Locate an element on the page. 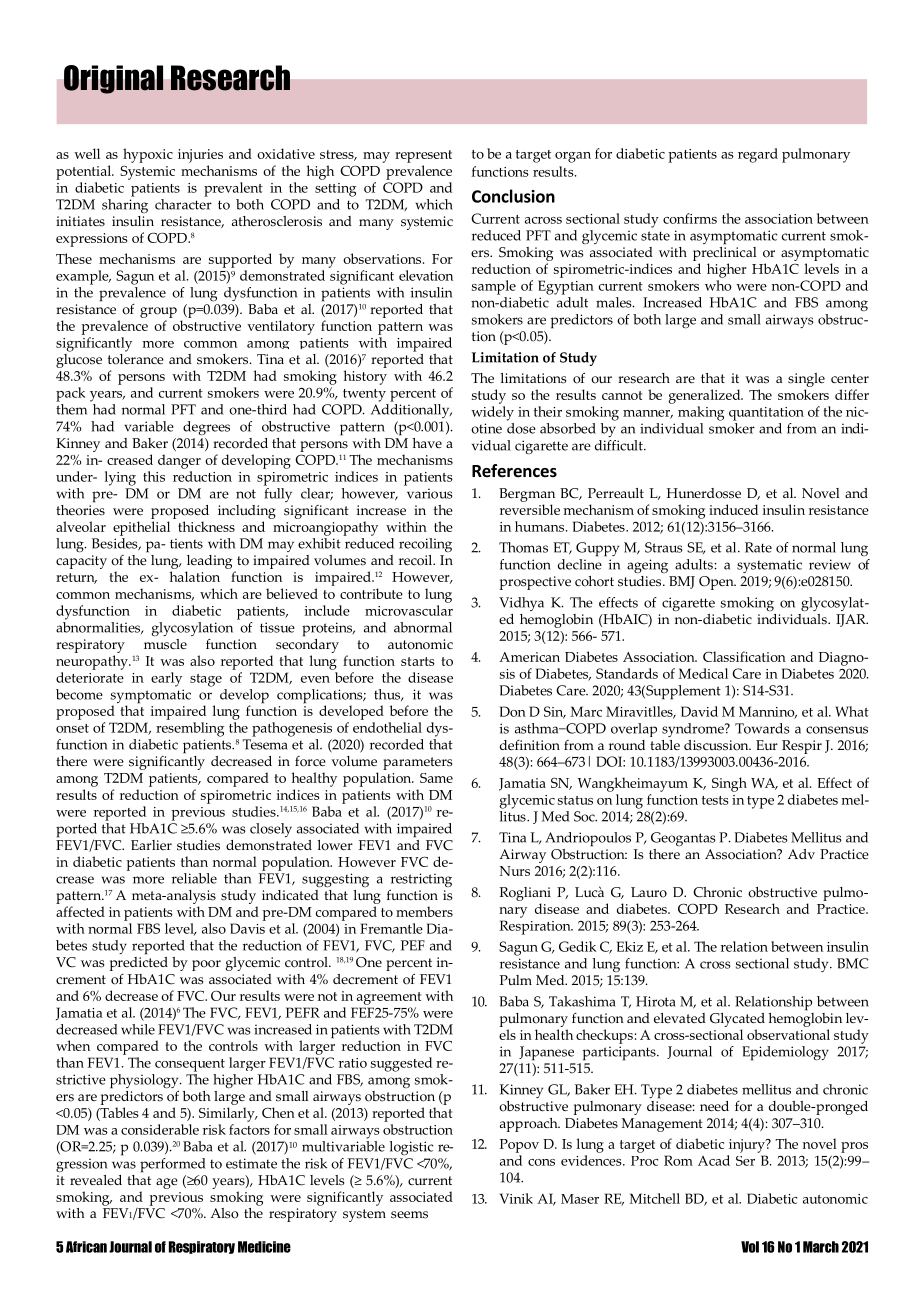  single is located at coordinates (806, 380).
